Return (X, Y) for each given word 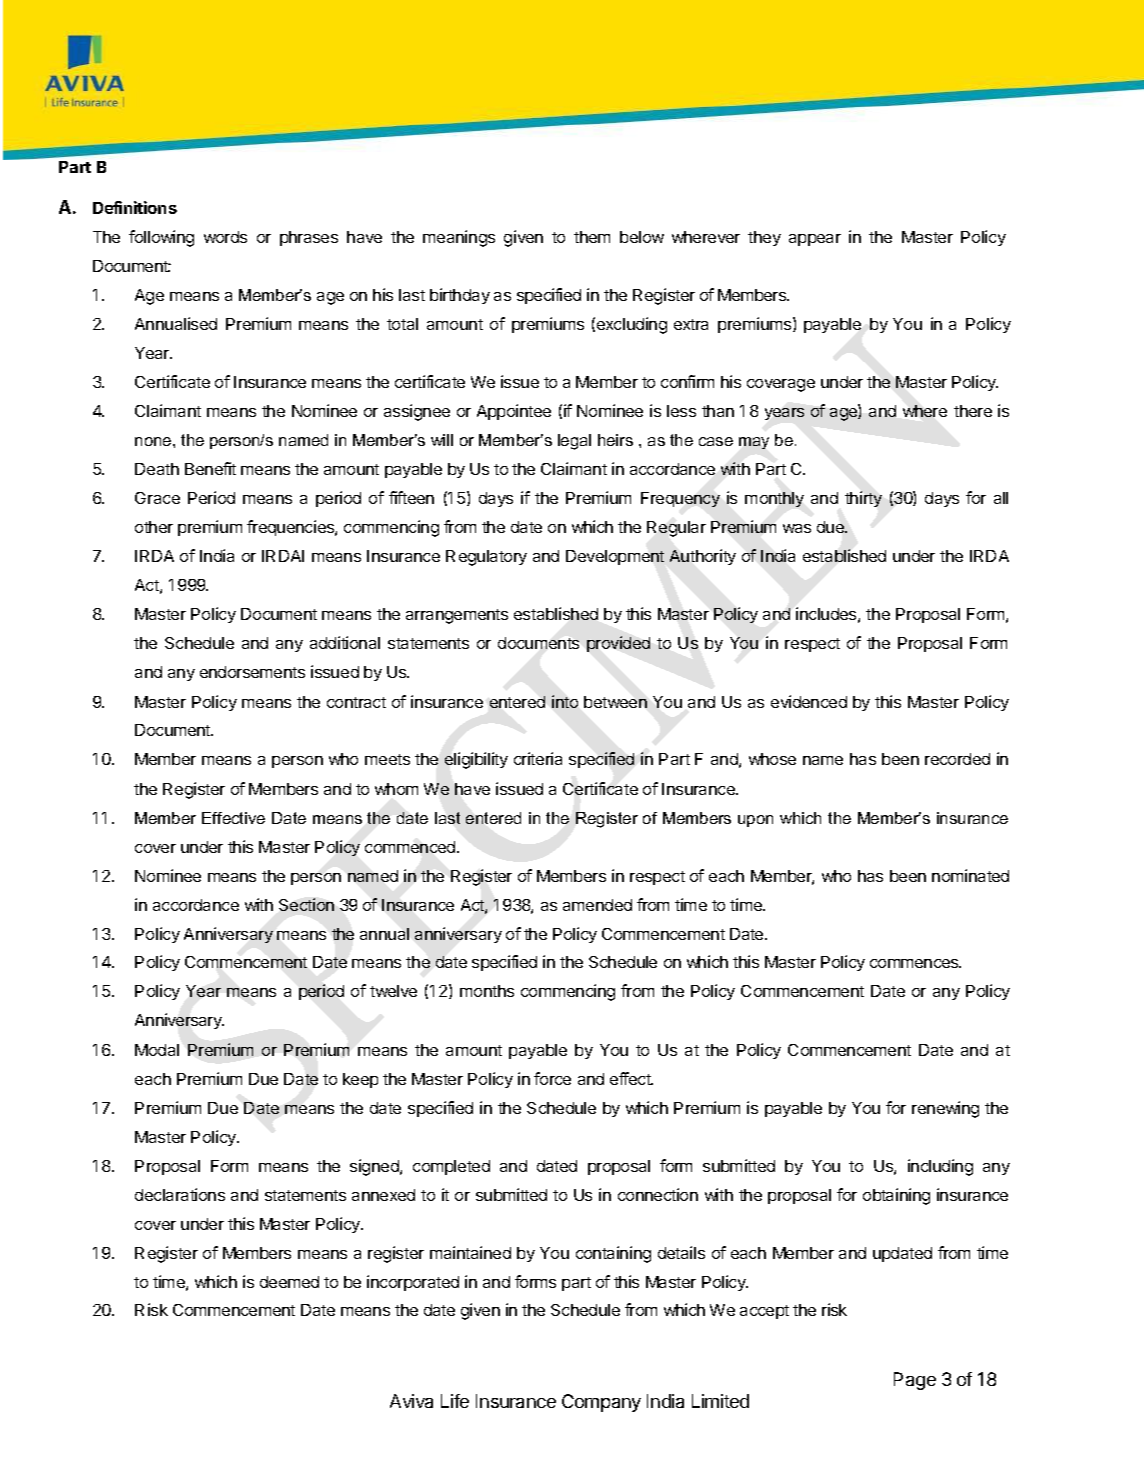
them (592, 237)
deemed (289, 1282)
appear (815, 240)
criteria (538, 758)
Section (306, 904)
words (225, 237)
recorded (957, 759)
